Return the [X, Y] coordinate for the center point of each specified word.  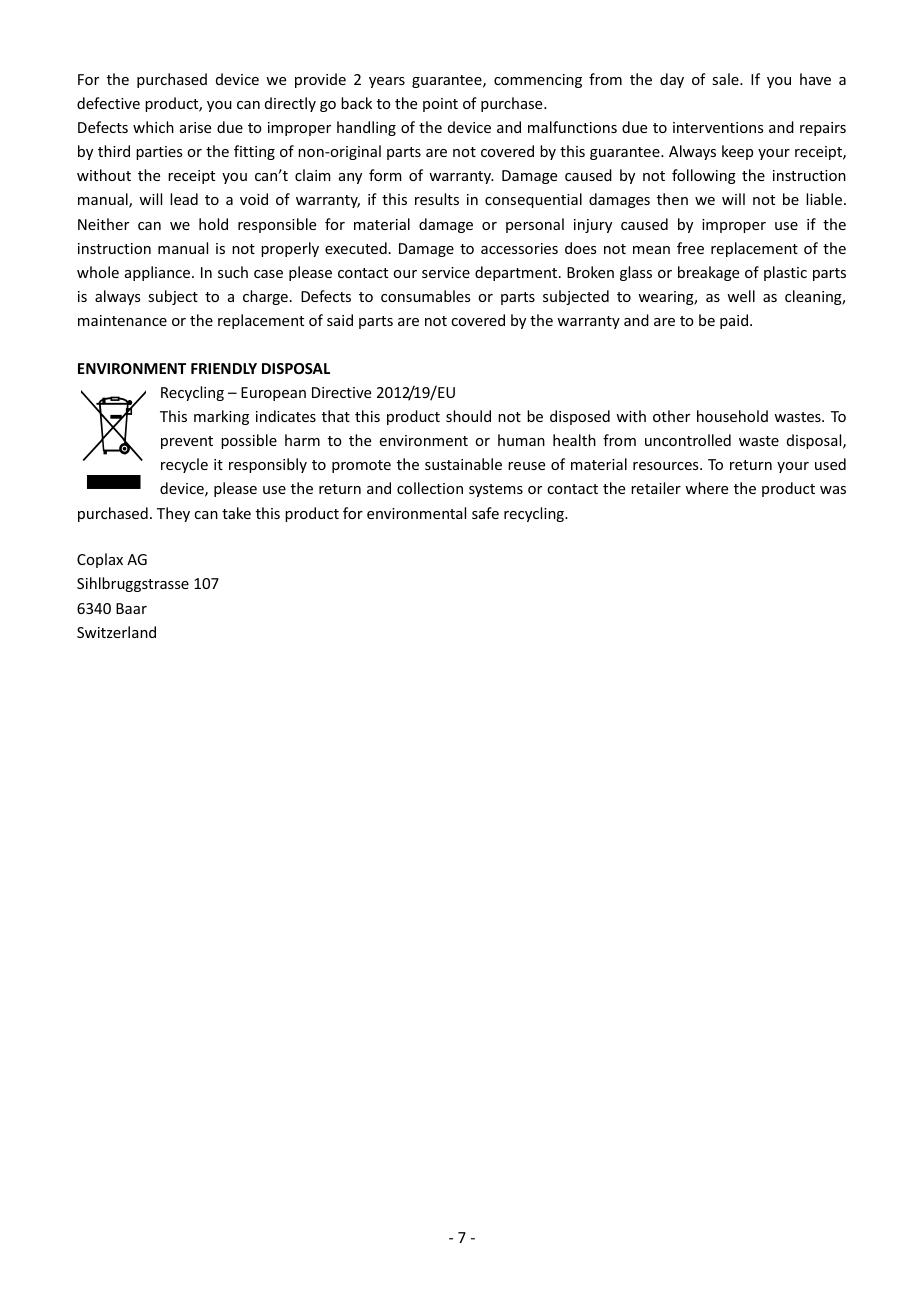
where [706, 488]
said [340, 320]
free [690, 248]
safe [485, 513]
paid [735, 321]
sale [726, 79]
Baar [131, 608]
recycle [184, 465]
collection [430, 488]
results [437, 199]
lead [184, 199]
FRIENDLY [224, 368]
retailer [656, 488]
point [440, 105]
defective [108, 103]
